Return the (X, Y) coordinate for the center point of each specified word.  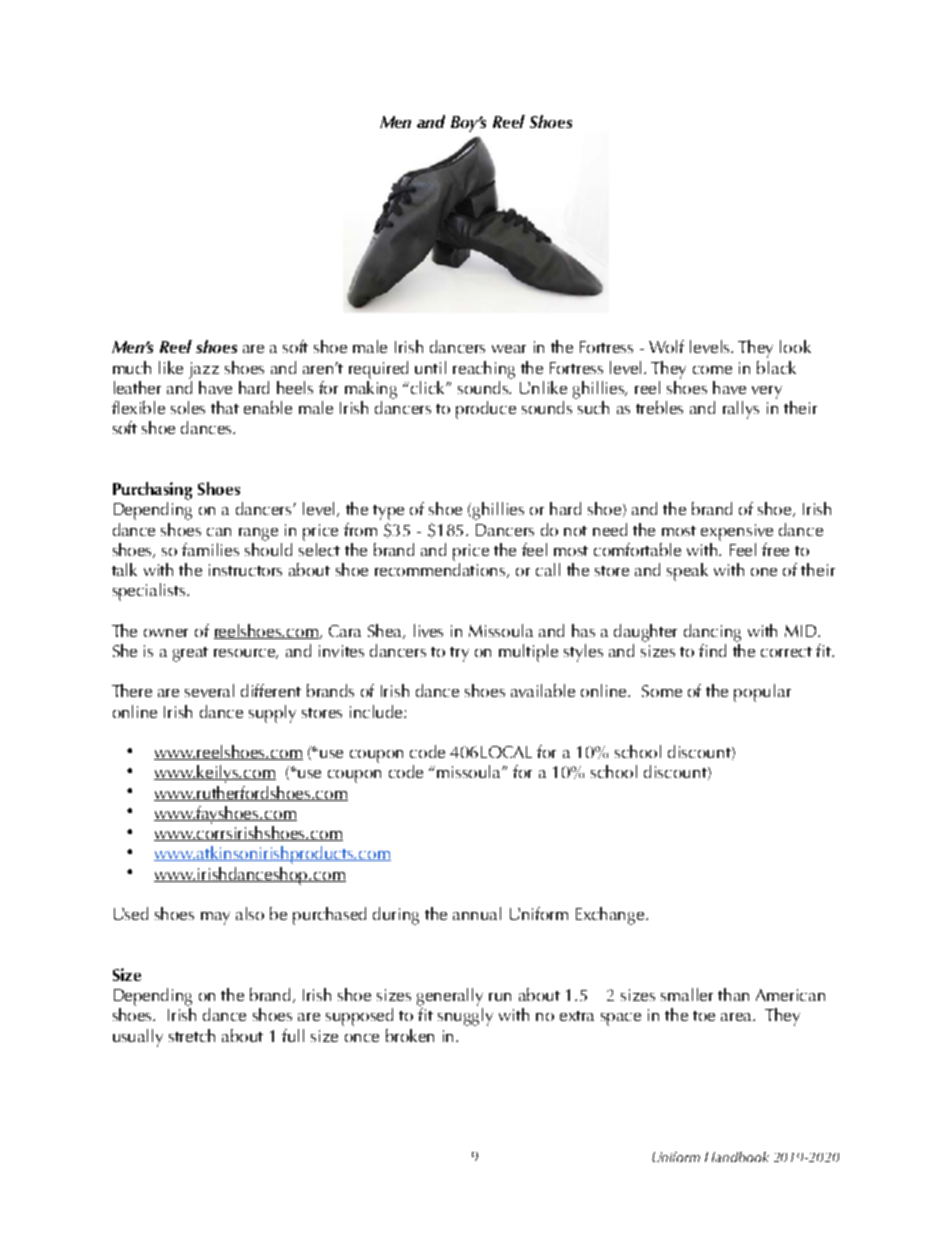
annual (477, 913)
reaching (484, 370)
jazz (204, 370)
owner (166, 633)
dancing (712, 633)
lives (428, 630)
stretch (192, 1035)
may (215, 918)
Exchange (611, 916)
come (712, 370)
